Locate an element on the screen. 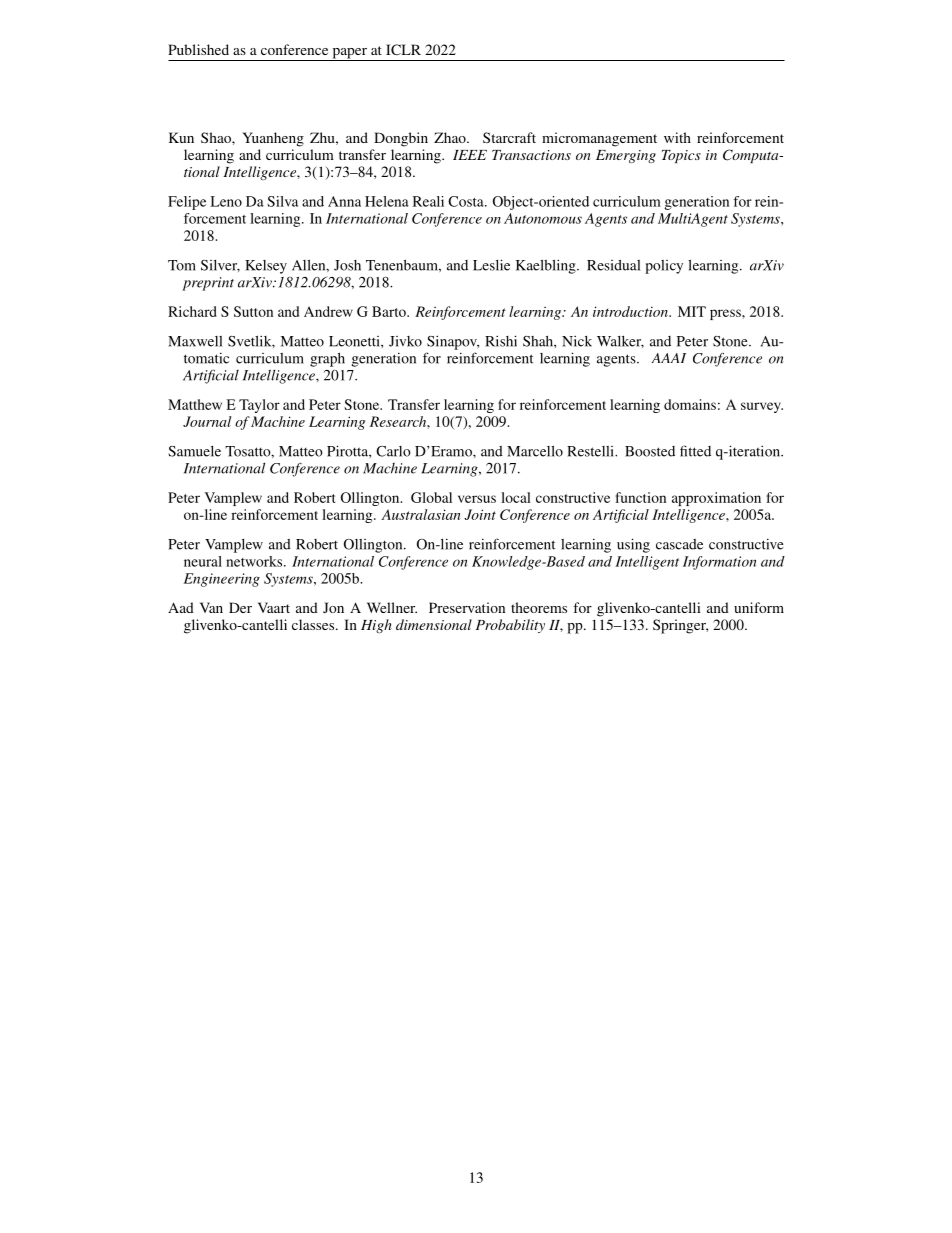 The image size is (952, 1233). with is located at coordinates (677, 137).
